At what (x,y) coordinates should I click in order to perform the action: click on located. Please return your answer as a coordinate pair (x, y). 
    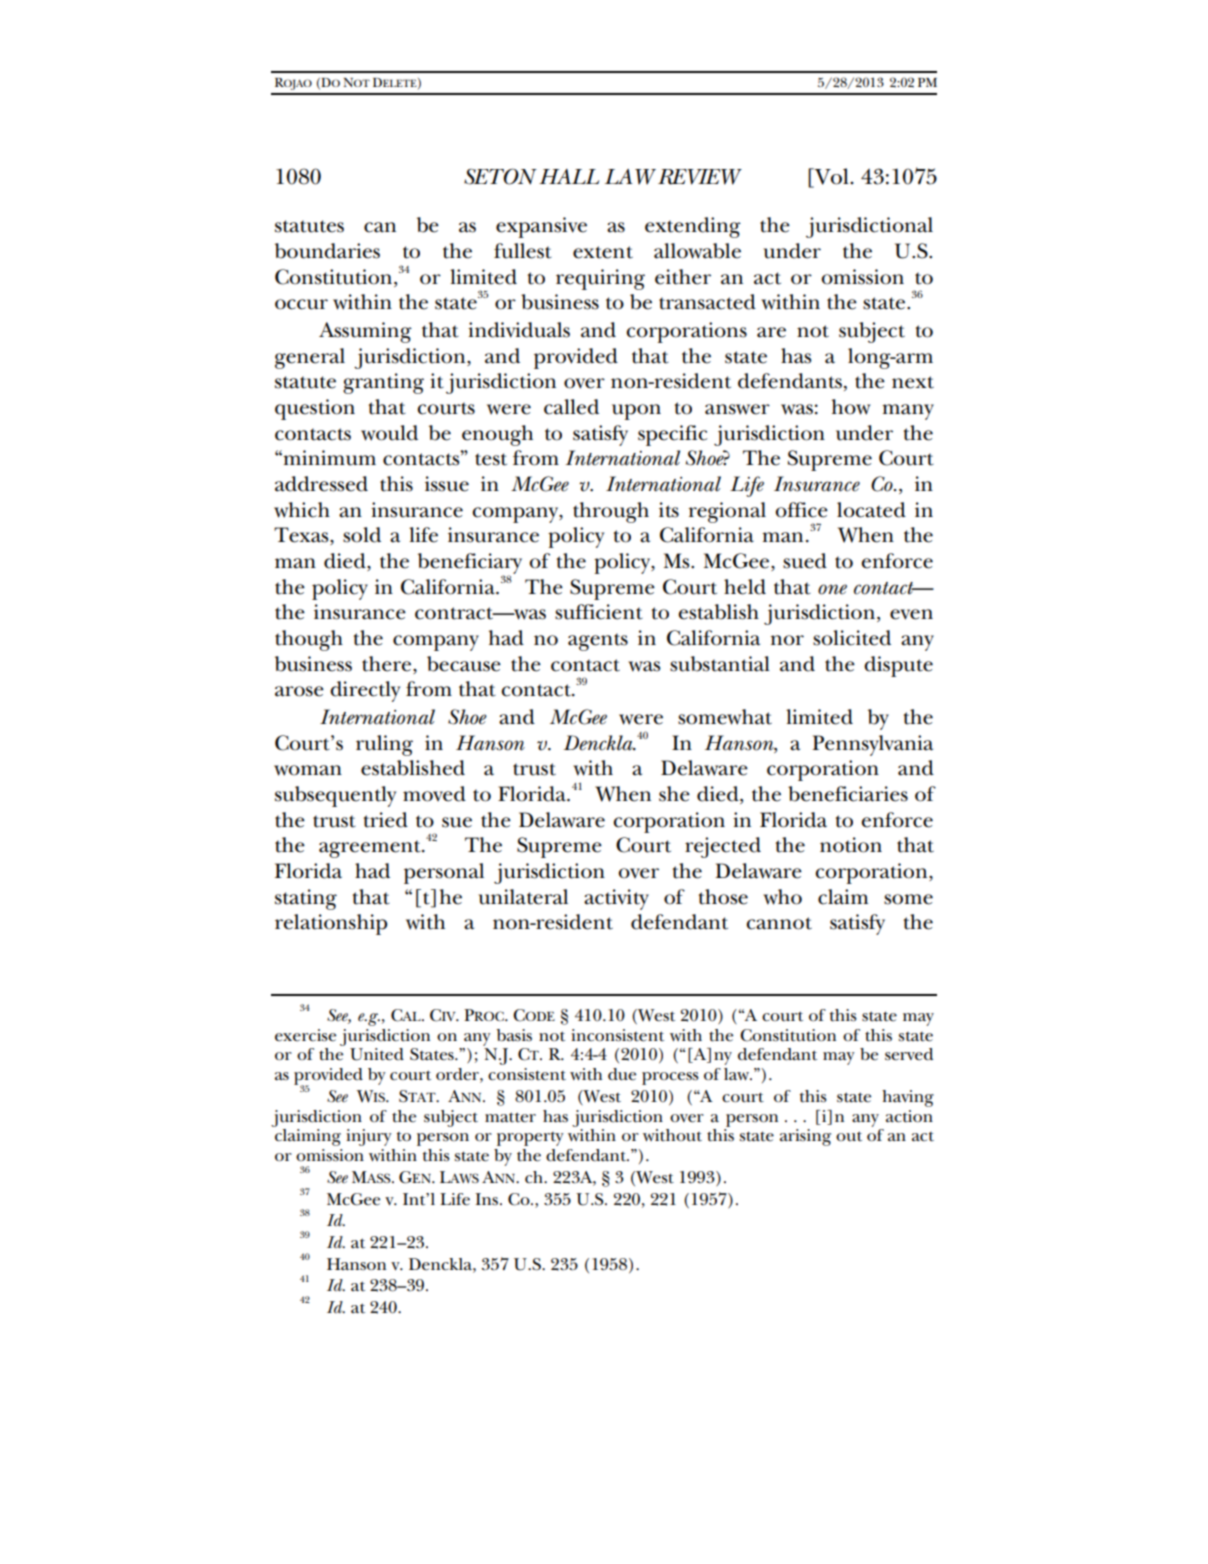
    Looking at the image, I should click on (871, 510).
